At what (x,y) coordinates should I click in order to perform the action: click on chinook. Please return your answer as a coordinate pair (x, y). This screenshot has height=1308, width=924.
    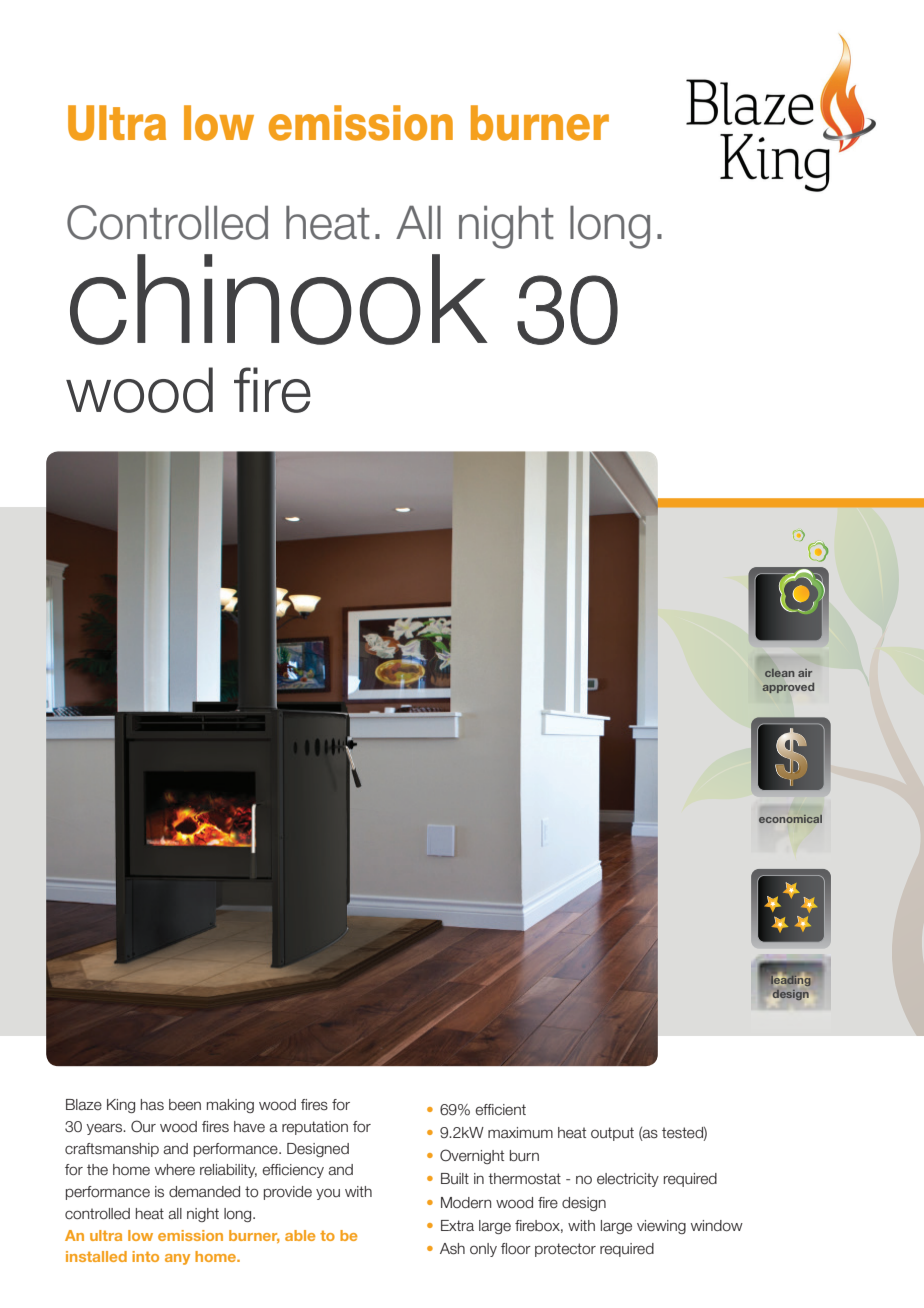
    Looking at the image, I should click on (279, 299).
